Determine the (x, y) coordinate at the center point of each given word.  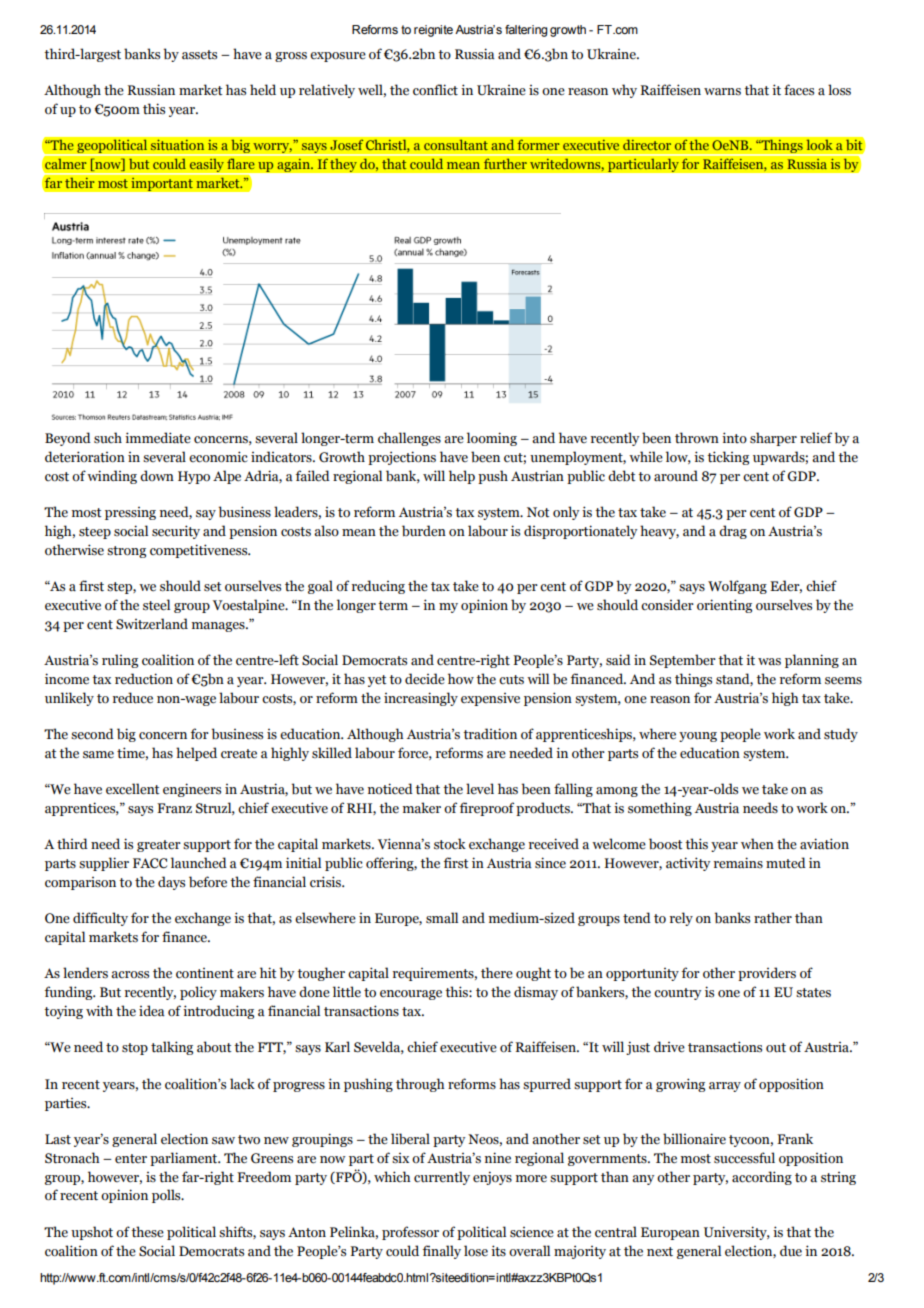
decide (425, 679)
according (762, 1178)
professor (410, 1233)
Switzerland (152, 624)
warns (722, 92)
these (147, 1232)
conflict (435, 90)
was (769, 662)
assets (199, 55)
